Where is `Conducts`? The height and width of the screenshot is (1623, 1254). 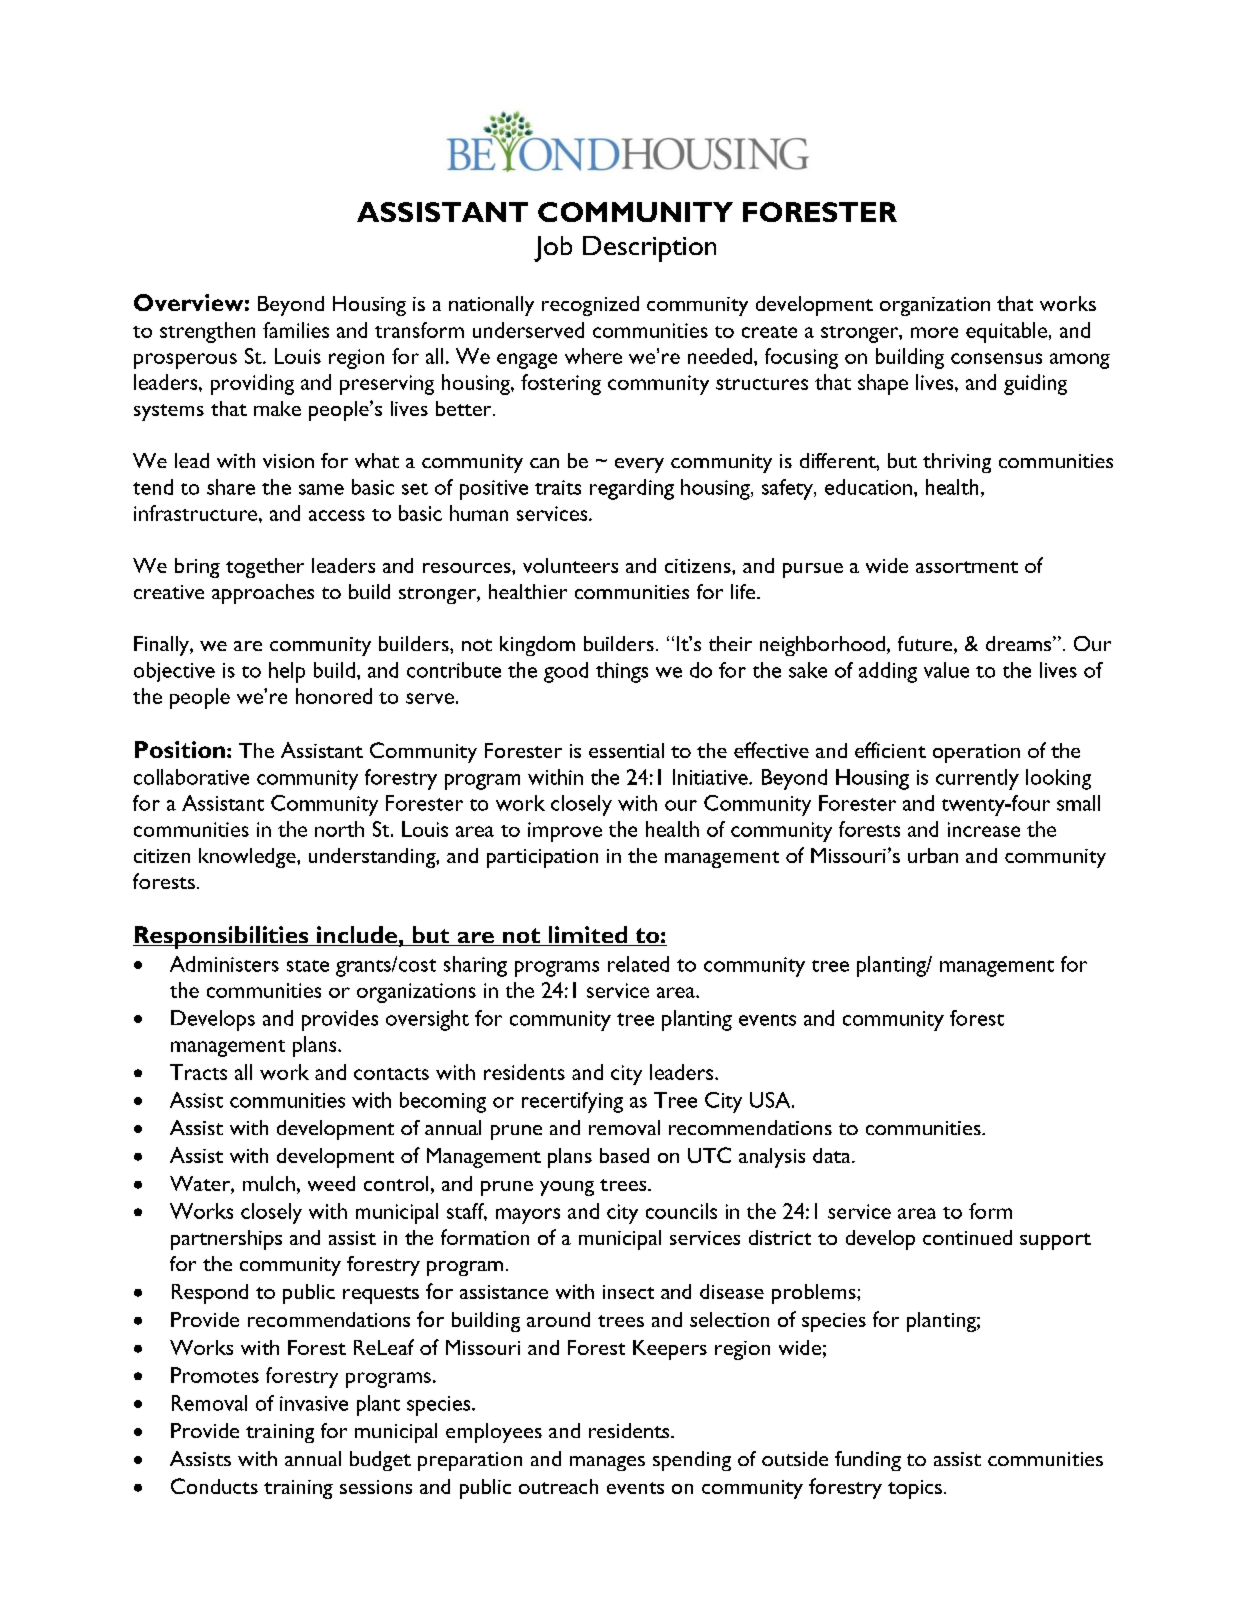 Conducts is located at coordinates (214, 1486).
